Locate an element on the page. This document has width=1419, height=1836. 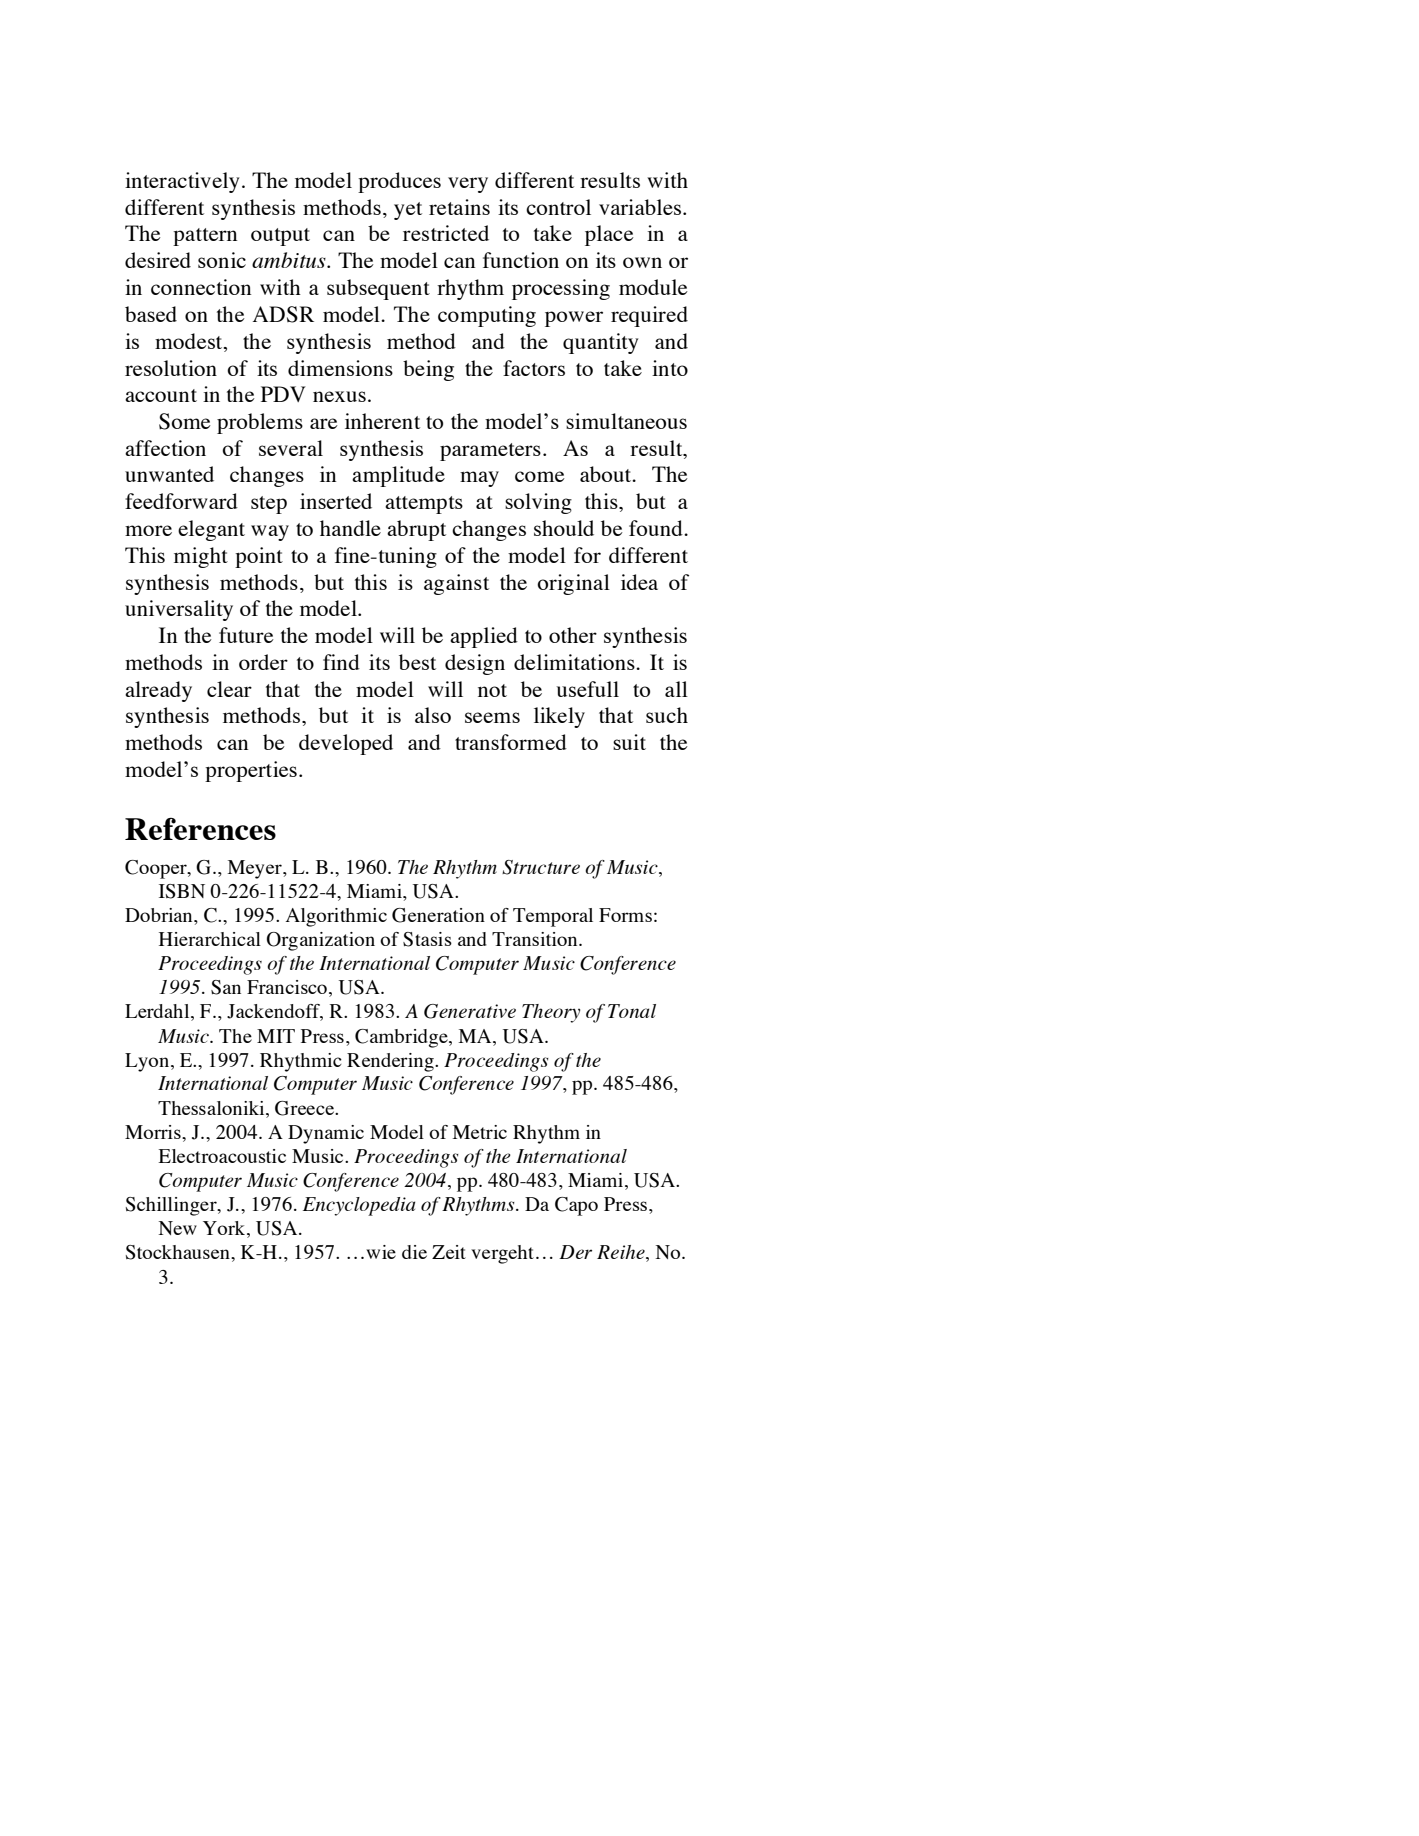
place is located at coordinates (609, 235).
